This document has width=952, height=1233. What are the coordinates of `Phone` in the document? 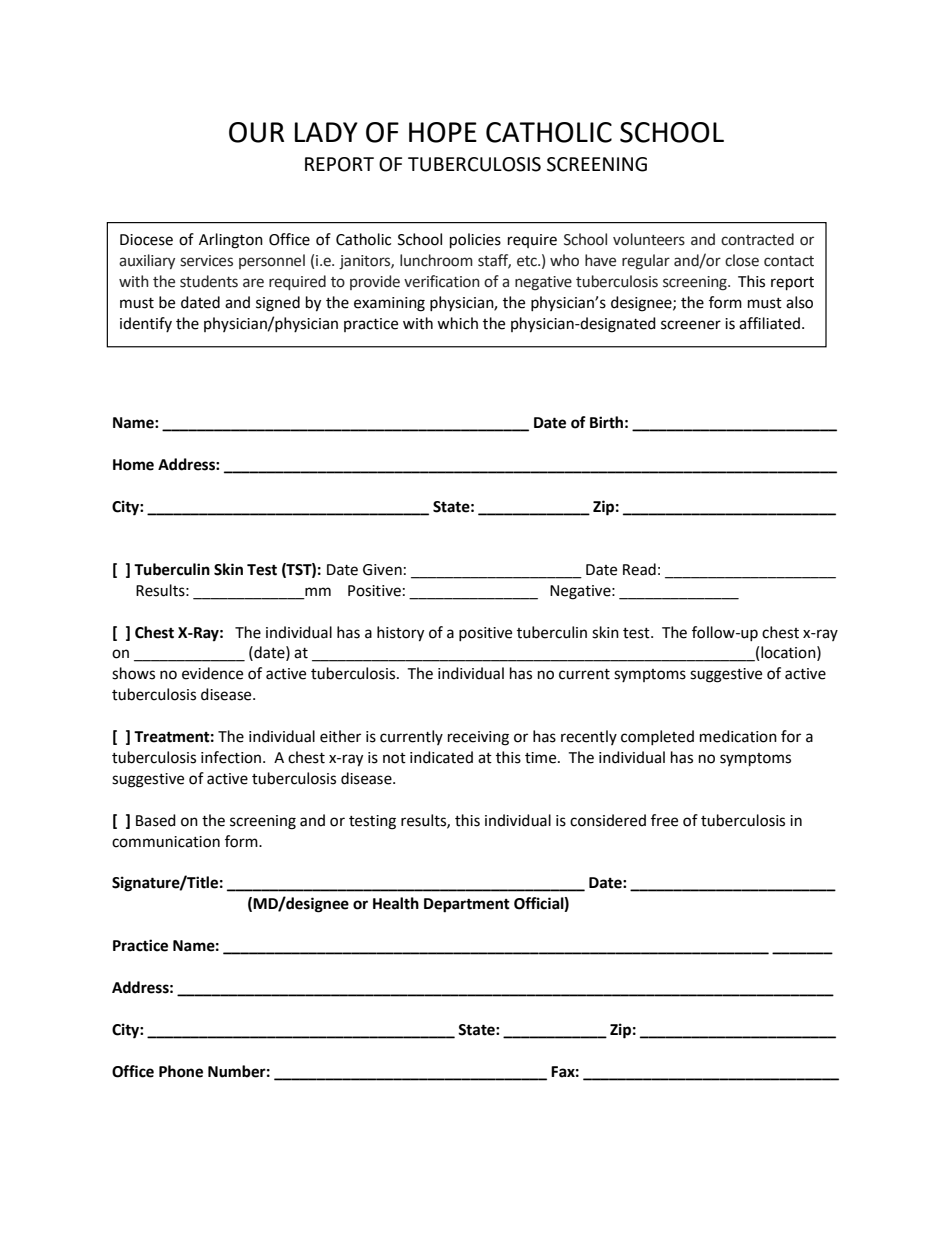 It's located at (181, 1071).
